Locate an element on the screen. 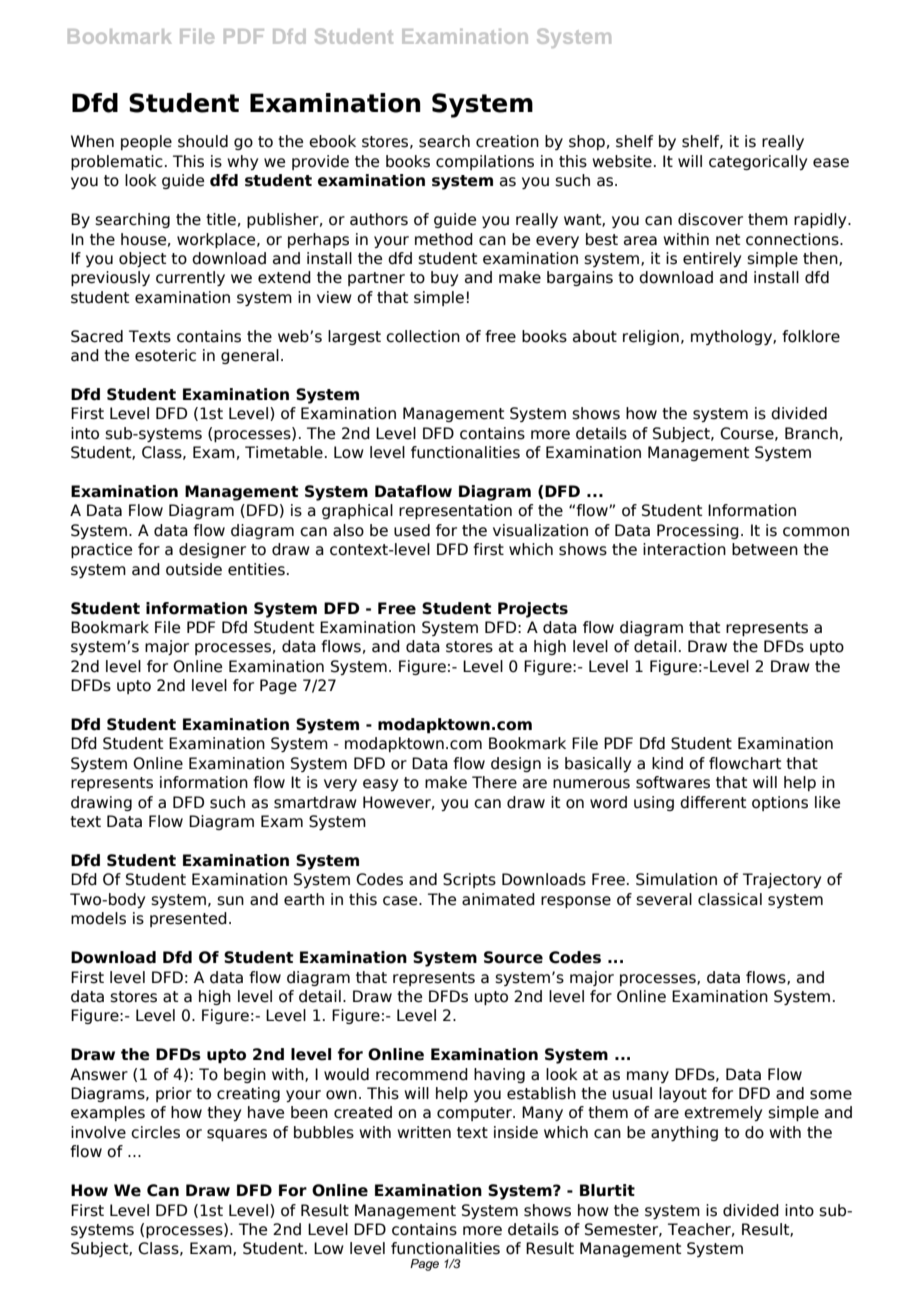 The image size is (924, 1308). Branch is located at coordinates (811, 433).
